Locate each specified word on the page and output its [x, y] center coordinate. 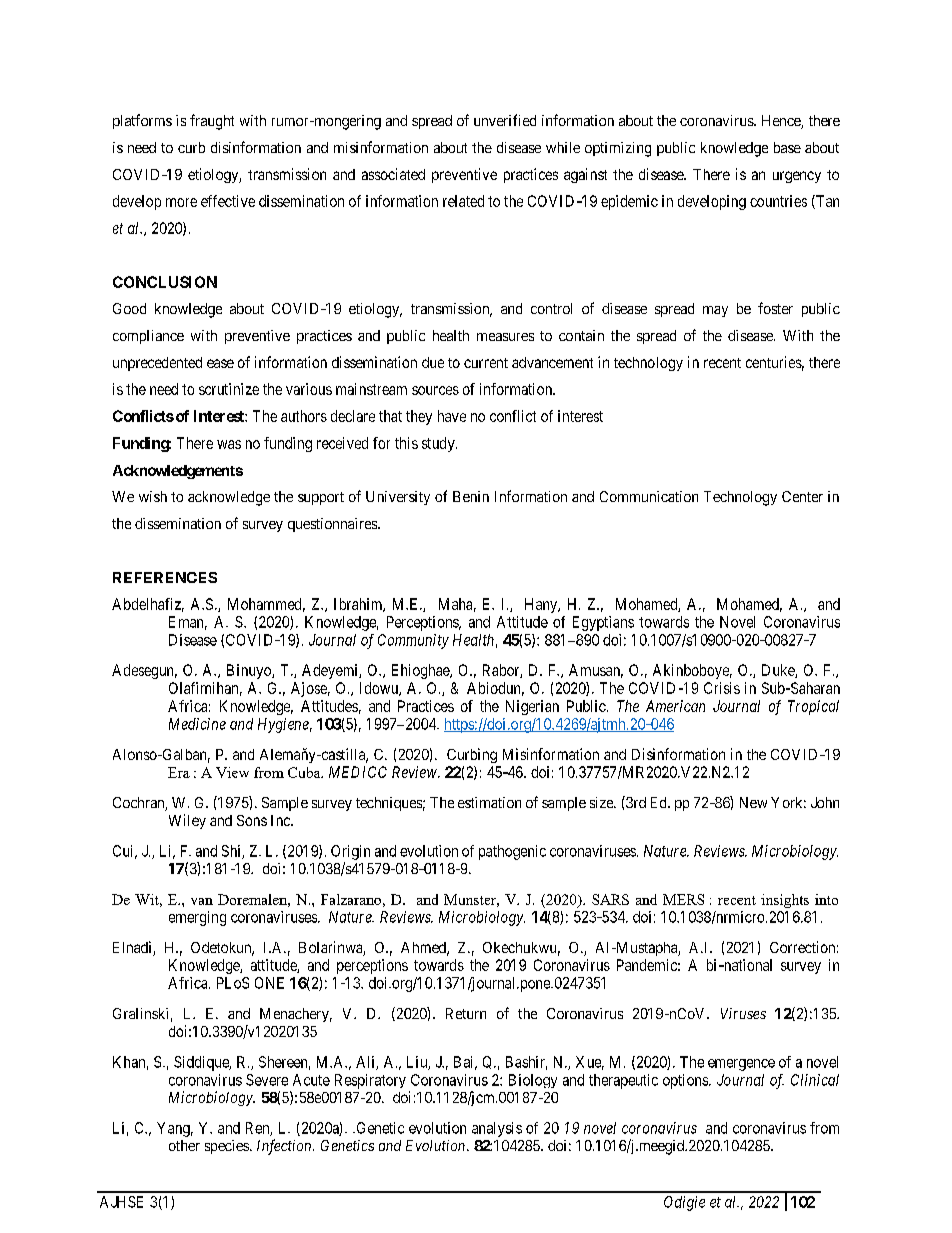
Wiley [187, 821]
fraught [212, 122]
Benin [471, 496]
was [229, 444]
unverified [505, 120]
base [787, 147]
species [227, 1147]
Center [802, 496]
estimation [489, 802]
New [753, 802]
